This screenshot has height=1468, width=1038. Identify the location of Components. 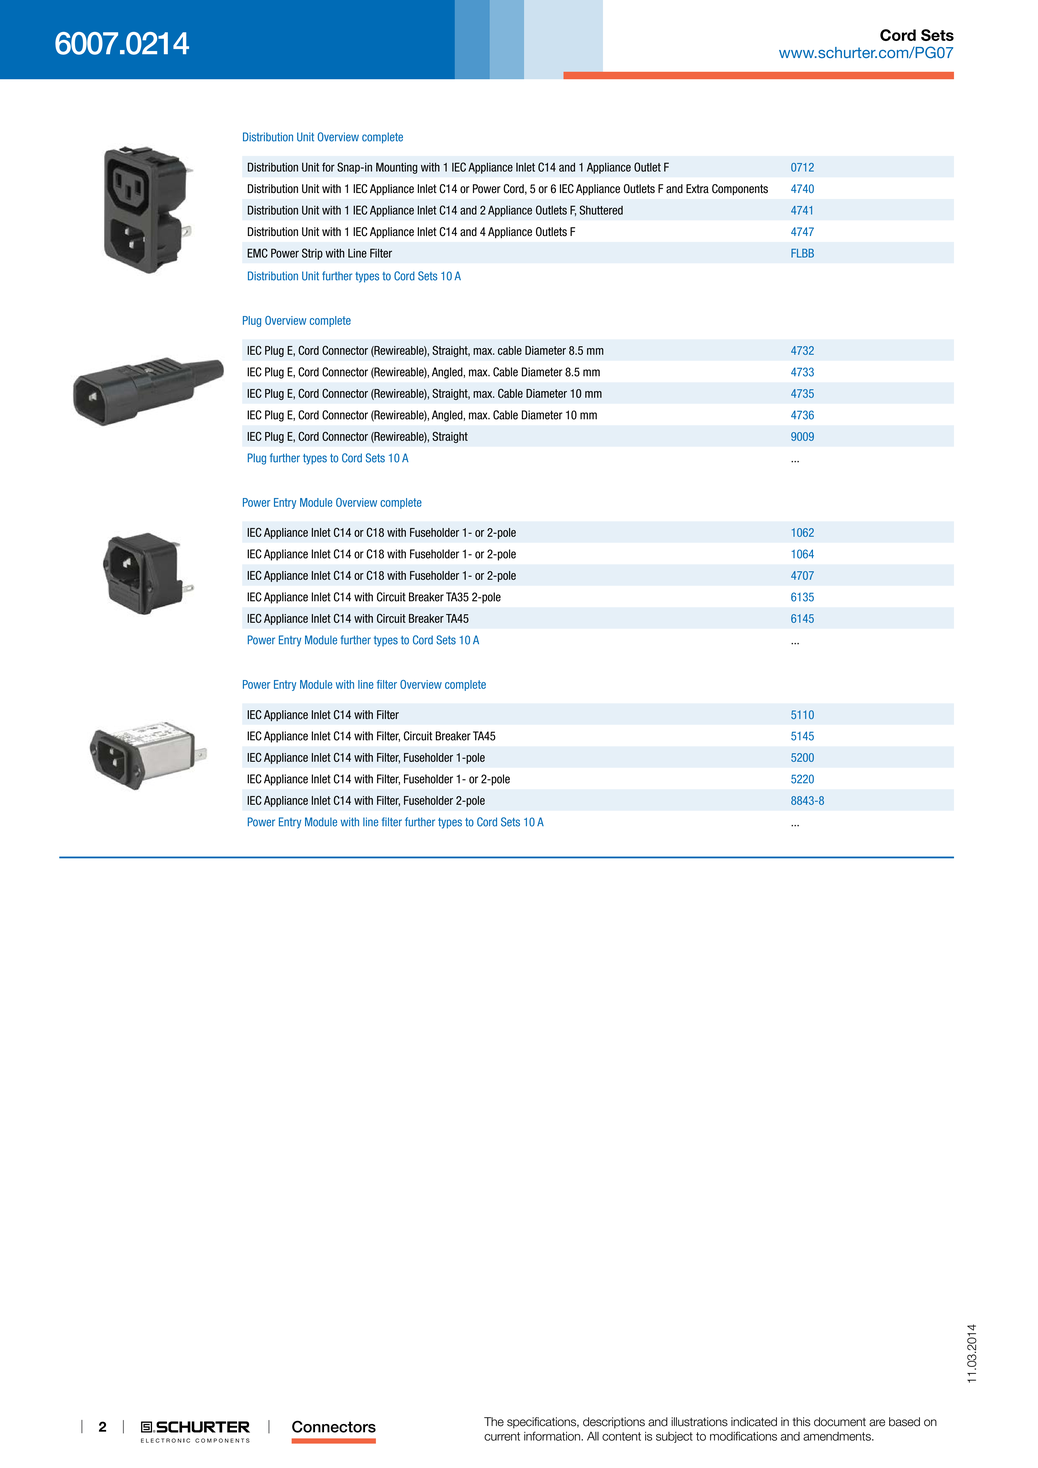
(740, 189).
